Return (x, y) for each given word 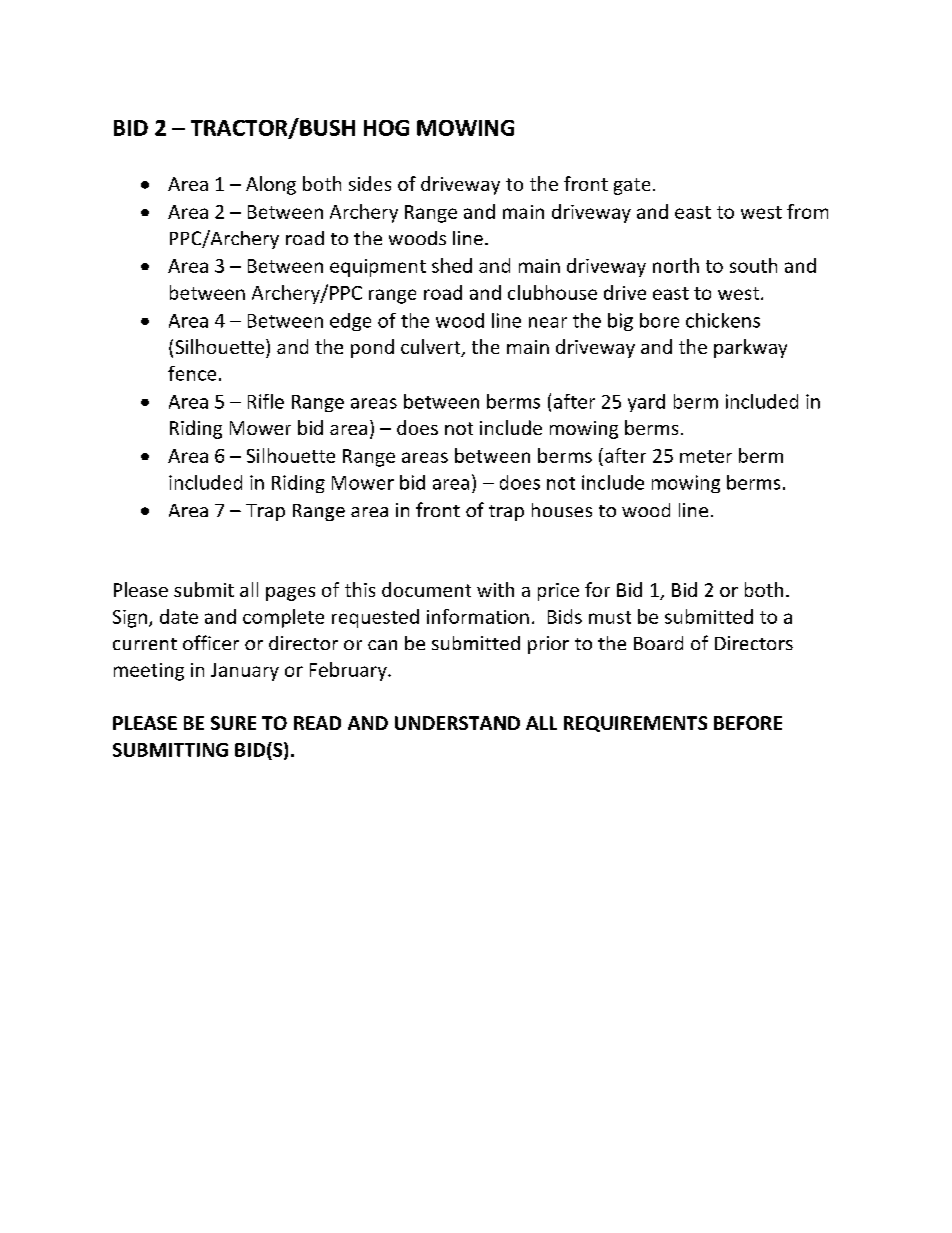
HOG (386, 128)
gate (632, 186)
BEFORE (748, 723)
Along (271, 185)
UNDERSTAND (457, 723)
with (495, 589)
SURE (233, 723)
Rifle (266, 401)
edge (350, 322)
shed (452, 265)
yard (646, 403)
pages (290, 594)
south (753, 265)
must (610, 617)
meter (706, 456)
